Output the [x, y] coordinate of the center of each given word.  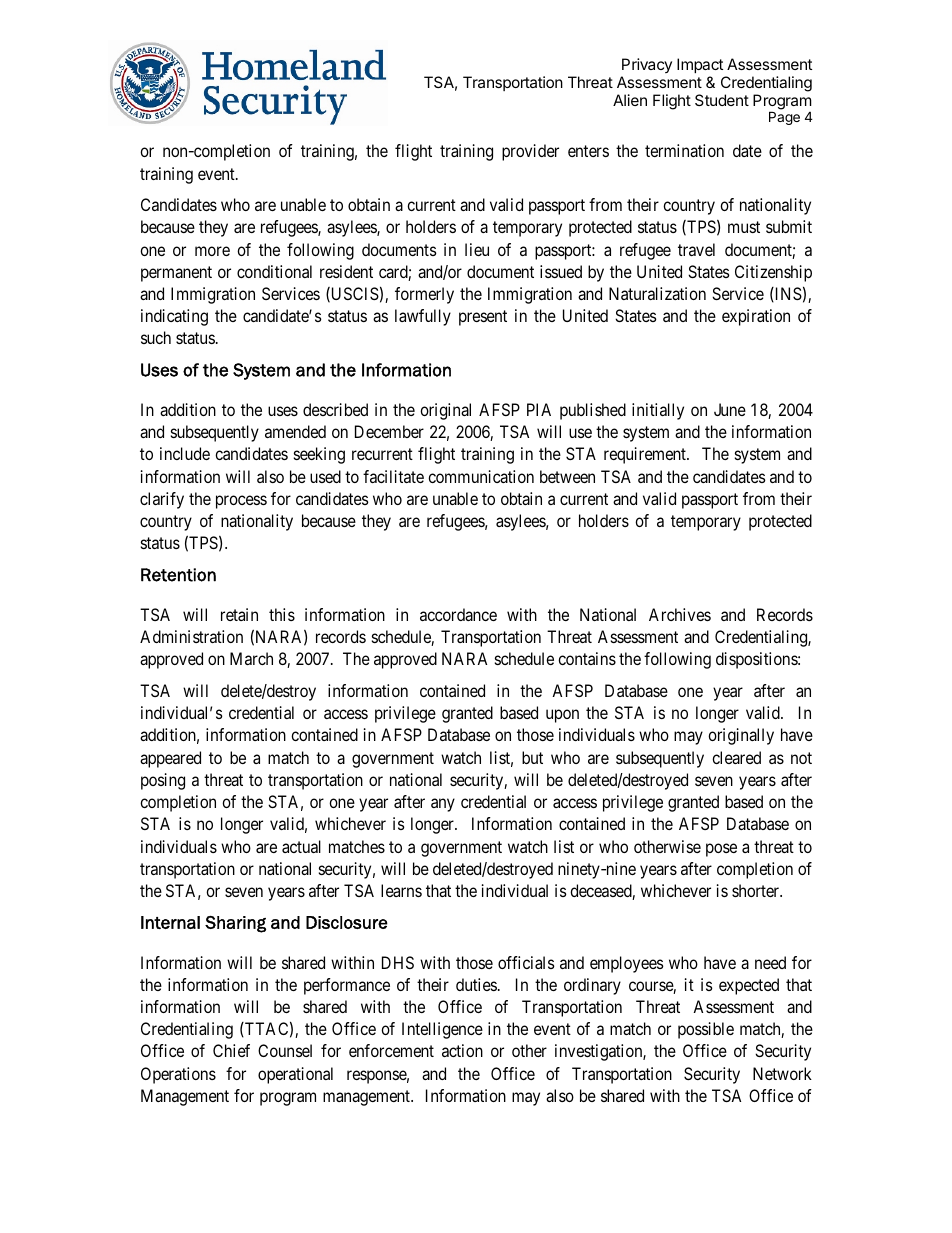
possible [706, 1030]
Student [722, 100]
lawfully [423, 317]
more [212, 251]
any [443, 805]
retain [239, 614]
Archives [680, 614]
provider [530, 152]
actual [301, 846]
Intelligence [442, 1030]
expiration [756, 317]
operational [295, 1075]
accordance [458, 614]
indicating [174, 317]
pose [721, 850]
